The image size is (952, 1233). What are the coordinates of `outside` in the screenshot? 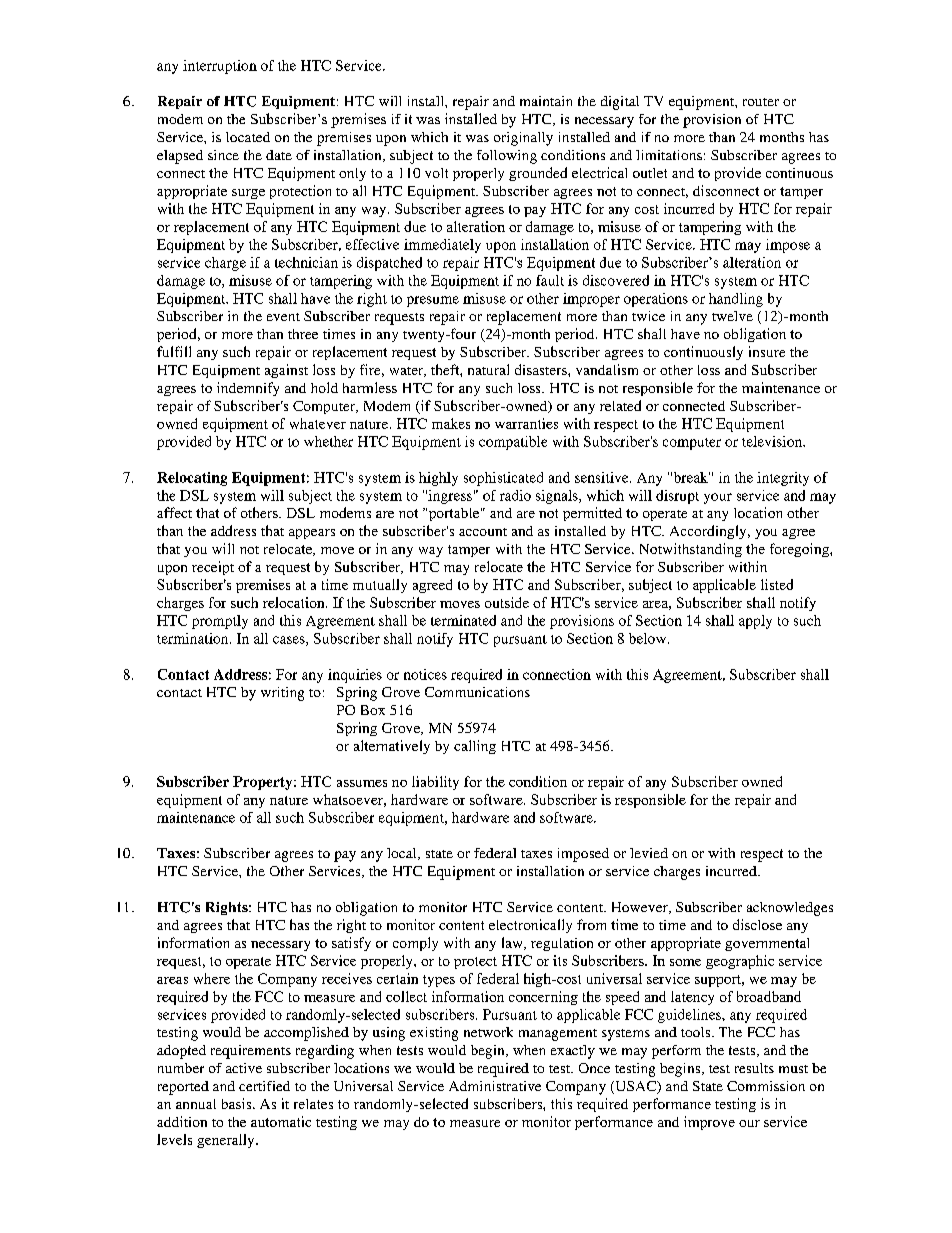 It's located at (507, 602).
